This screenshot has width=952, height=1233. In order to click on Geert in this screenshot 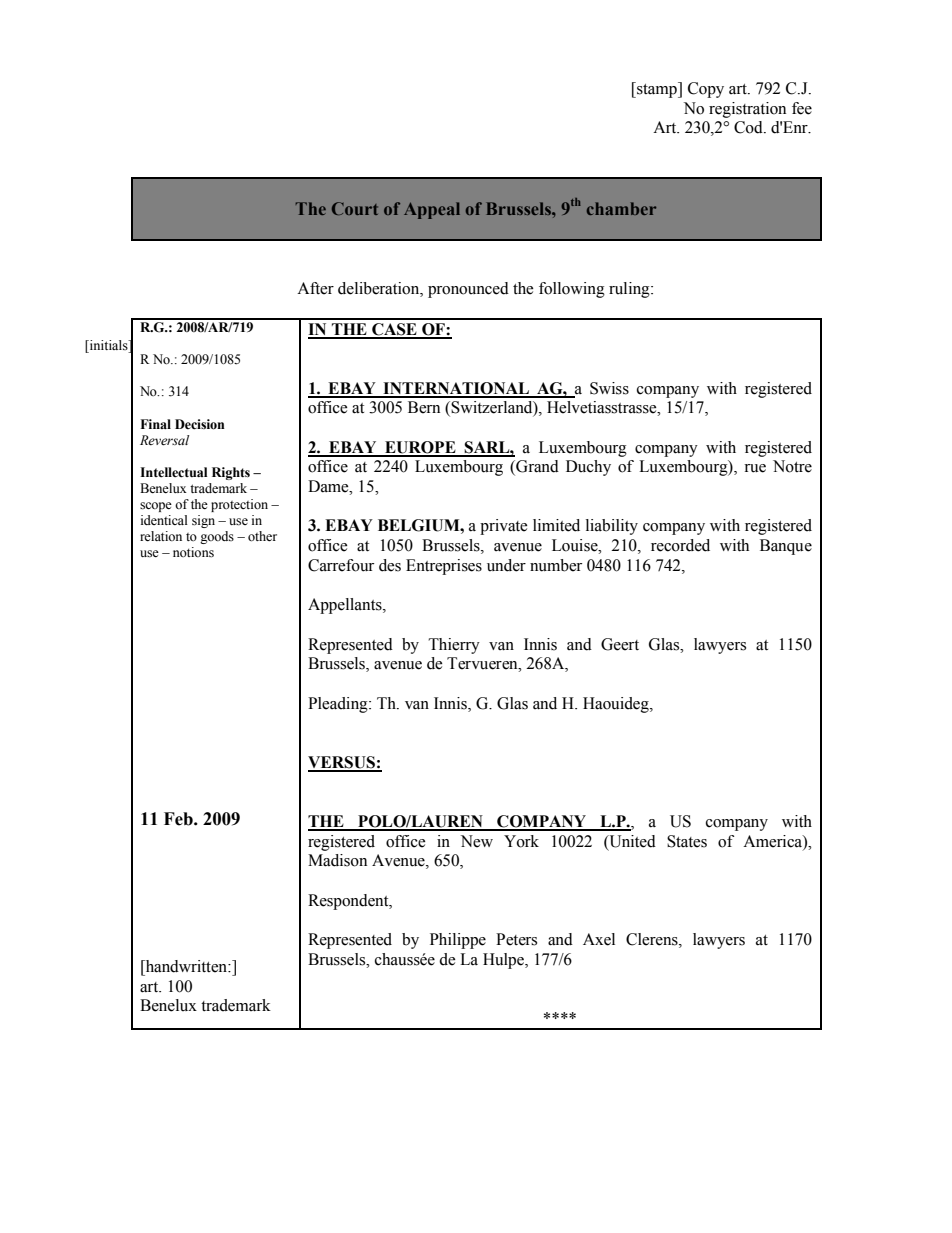, I will do `click(620, 644)`.
